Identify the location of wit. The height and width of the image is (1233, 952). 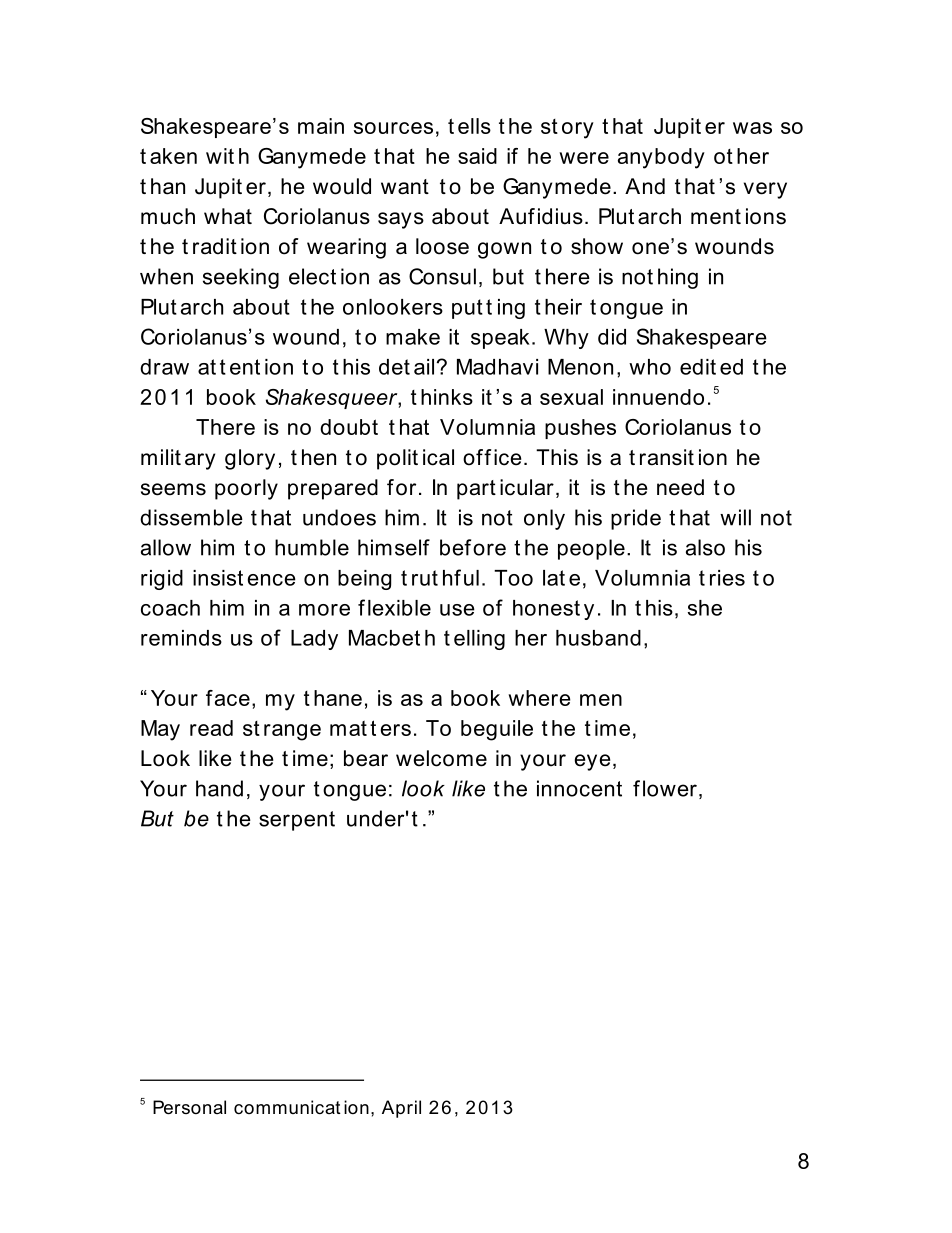
(220, 156).
